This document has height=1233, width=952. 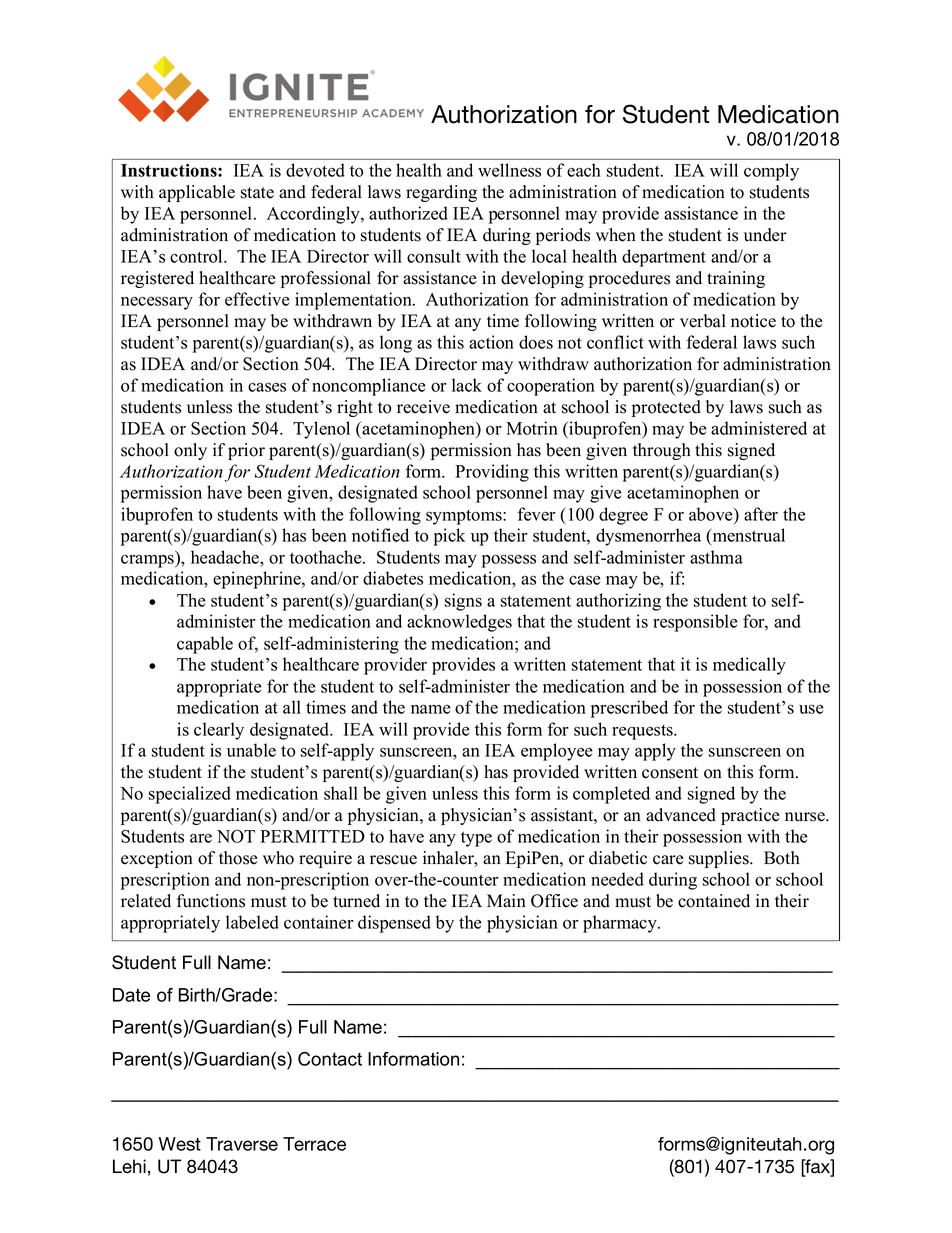 What do you see at coordinates (197, 193) in the document?
I see `applicable` at bounding box center [197, 193].
